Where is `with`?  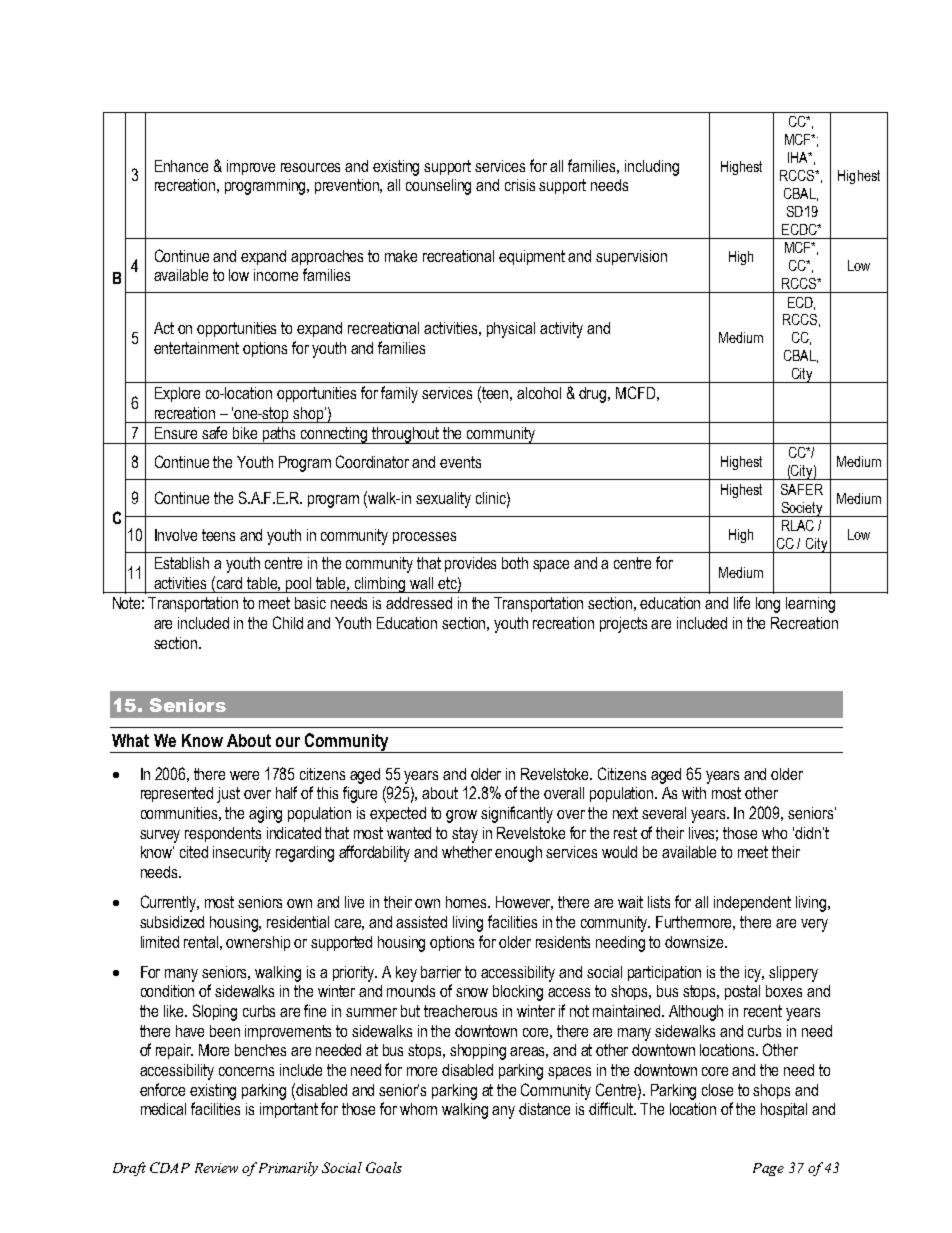
with is located at coordinates (694, 793).
